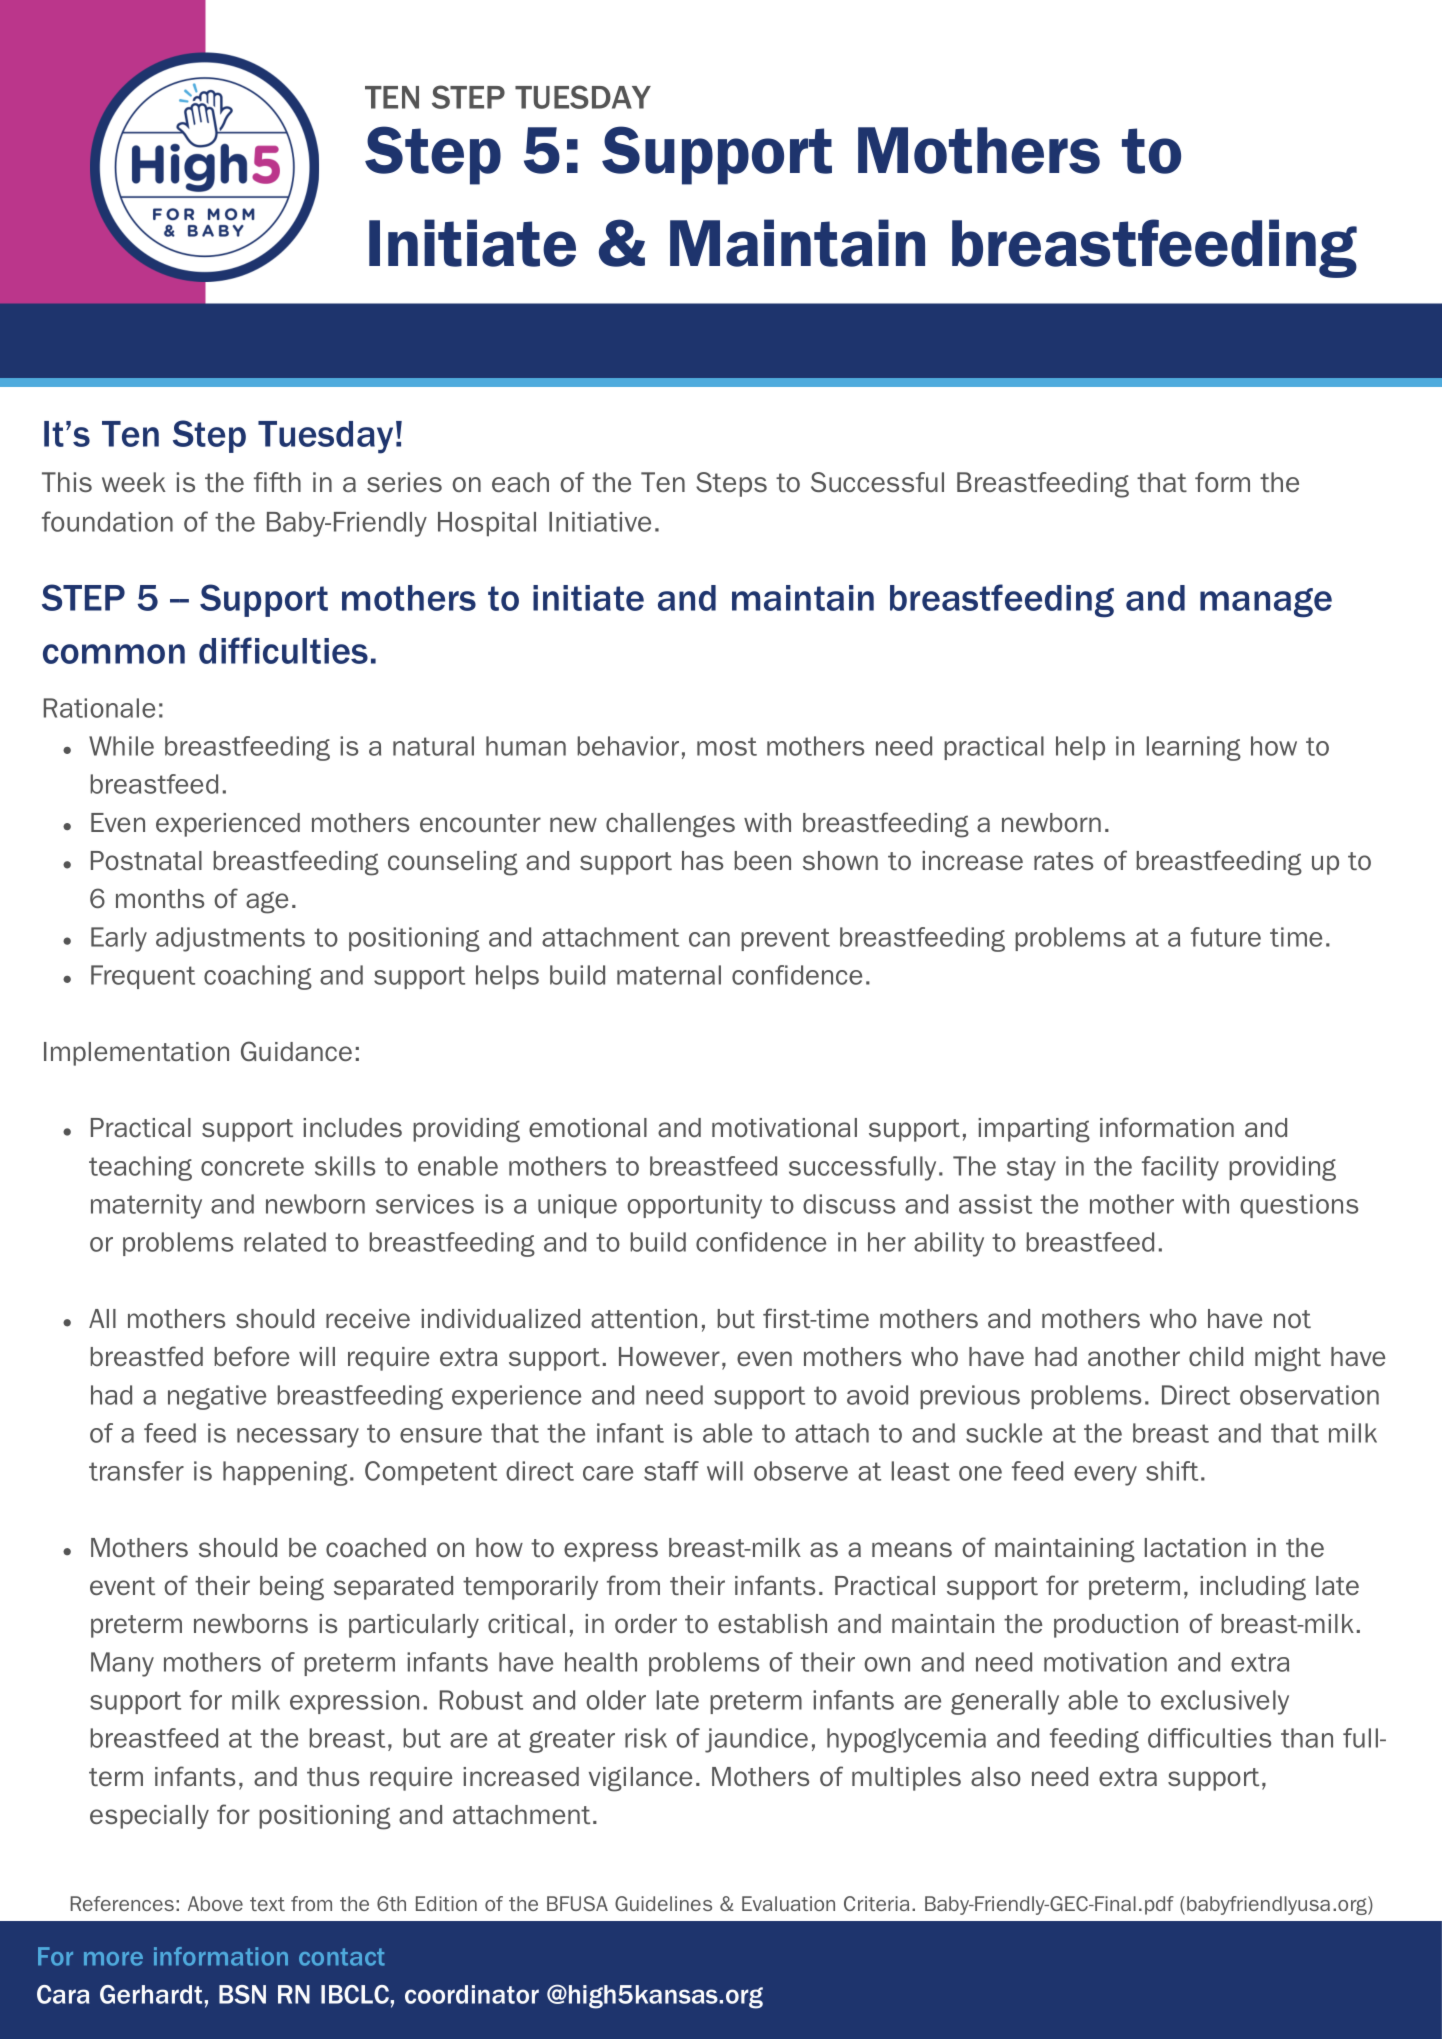 This screenshot has width=1442, height=2039. I want to click on maternity, so click(146, 1206).
